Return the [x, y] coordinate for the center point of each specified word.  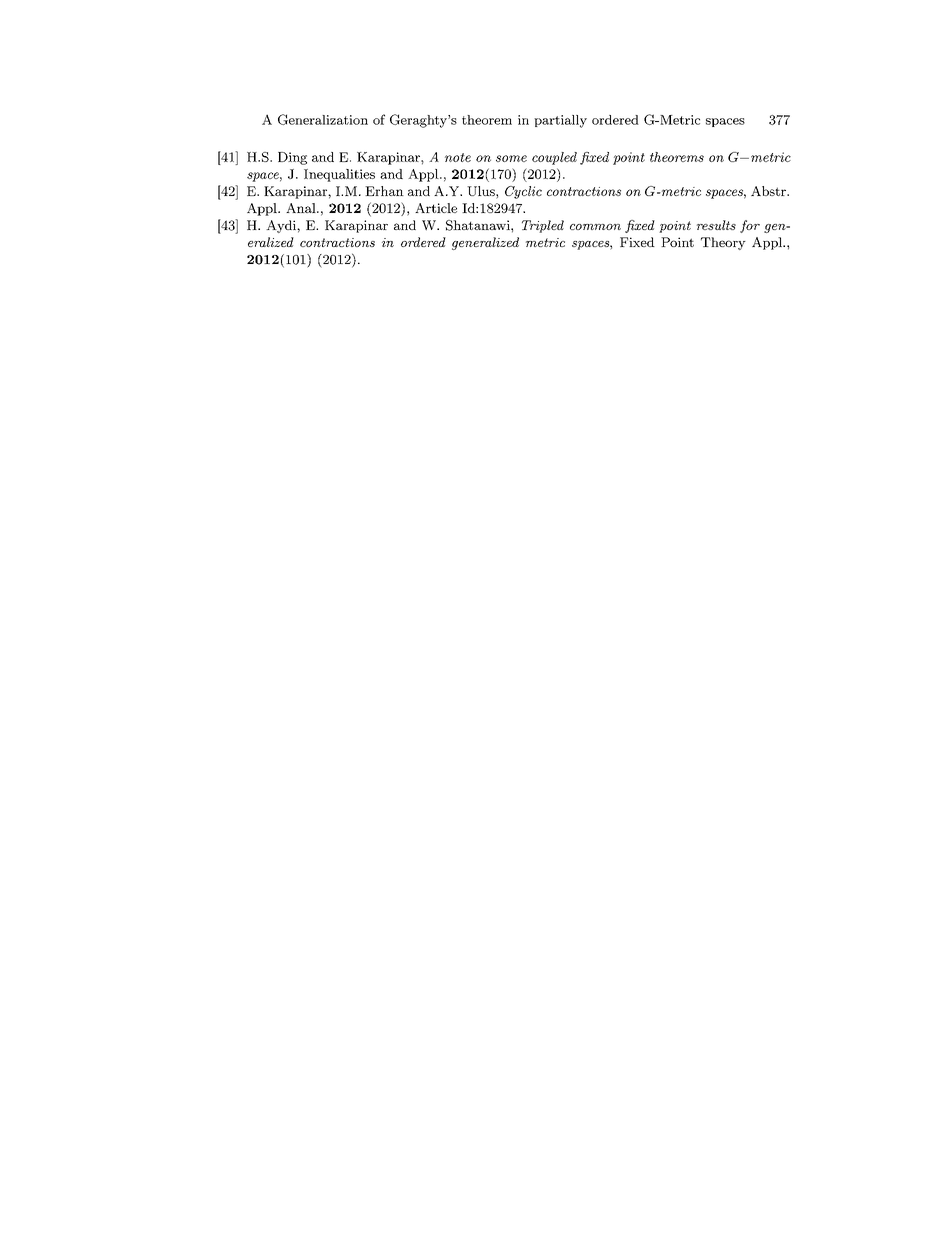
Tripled [543, 226]
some [511, 158]
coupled [554, 158]
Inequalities [339, 175]
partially [560, 121]
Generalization [323, 119]
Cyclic [523, 192]
